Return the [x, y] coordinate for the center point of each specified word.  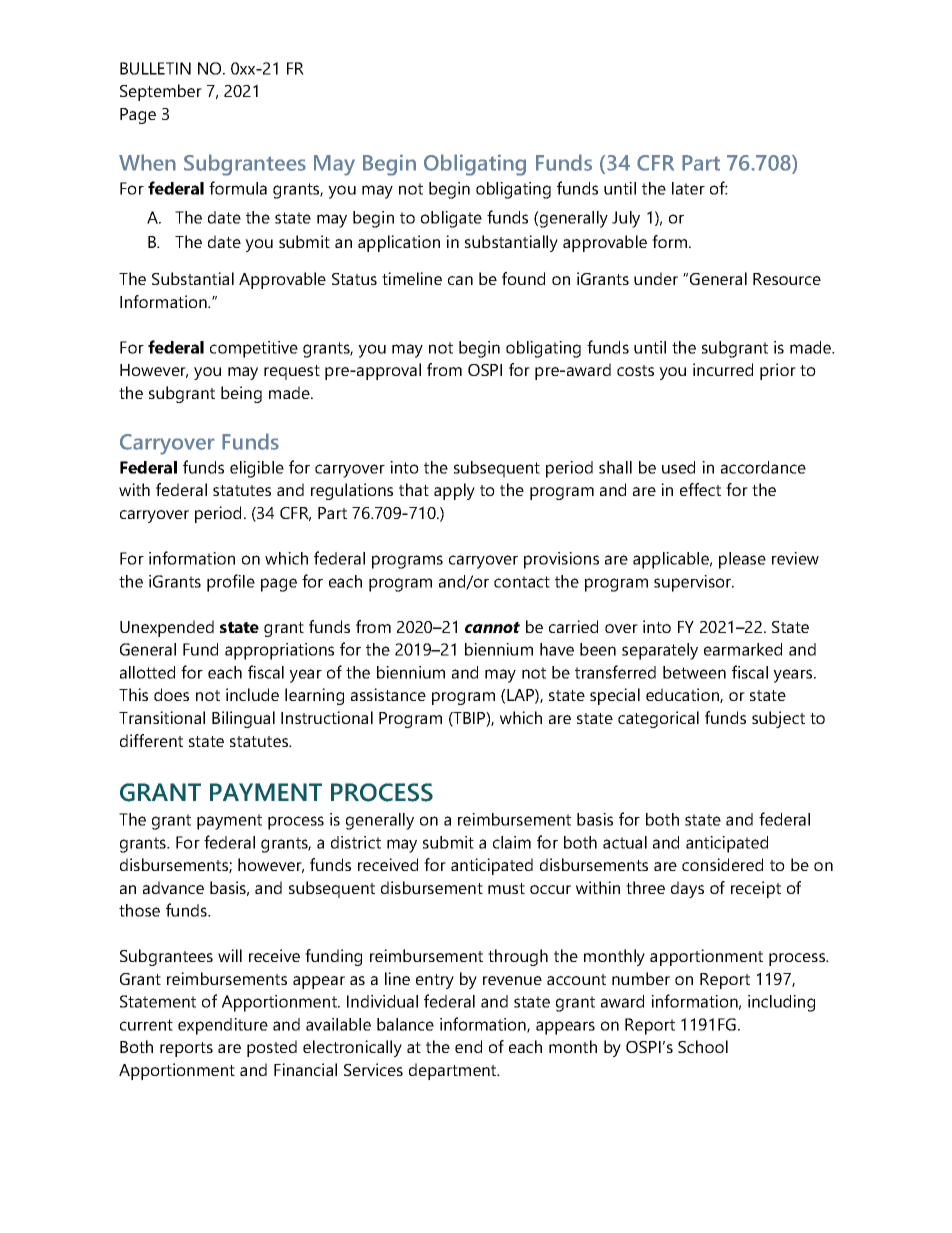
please [742, 560]
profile [231, 583]
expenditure [223, 1026]
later [688, 188]
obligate [451, 219]
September [161, 92]
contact [522, 582]
